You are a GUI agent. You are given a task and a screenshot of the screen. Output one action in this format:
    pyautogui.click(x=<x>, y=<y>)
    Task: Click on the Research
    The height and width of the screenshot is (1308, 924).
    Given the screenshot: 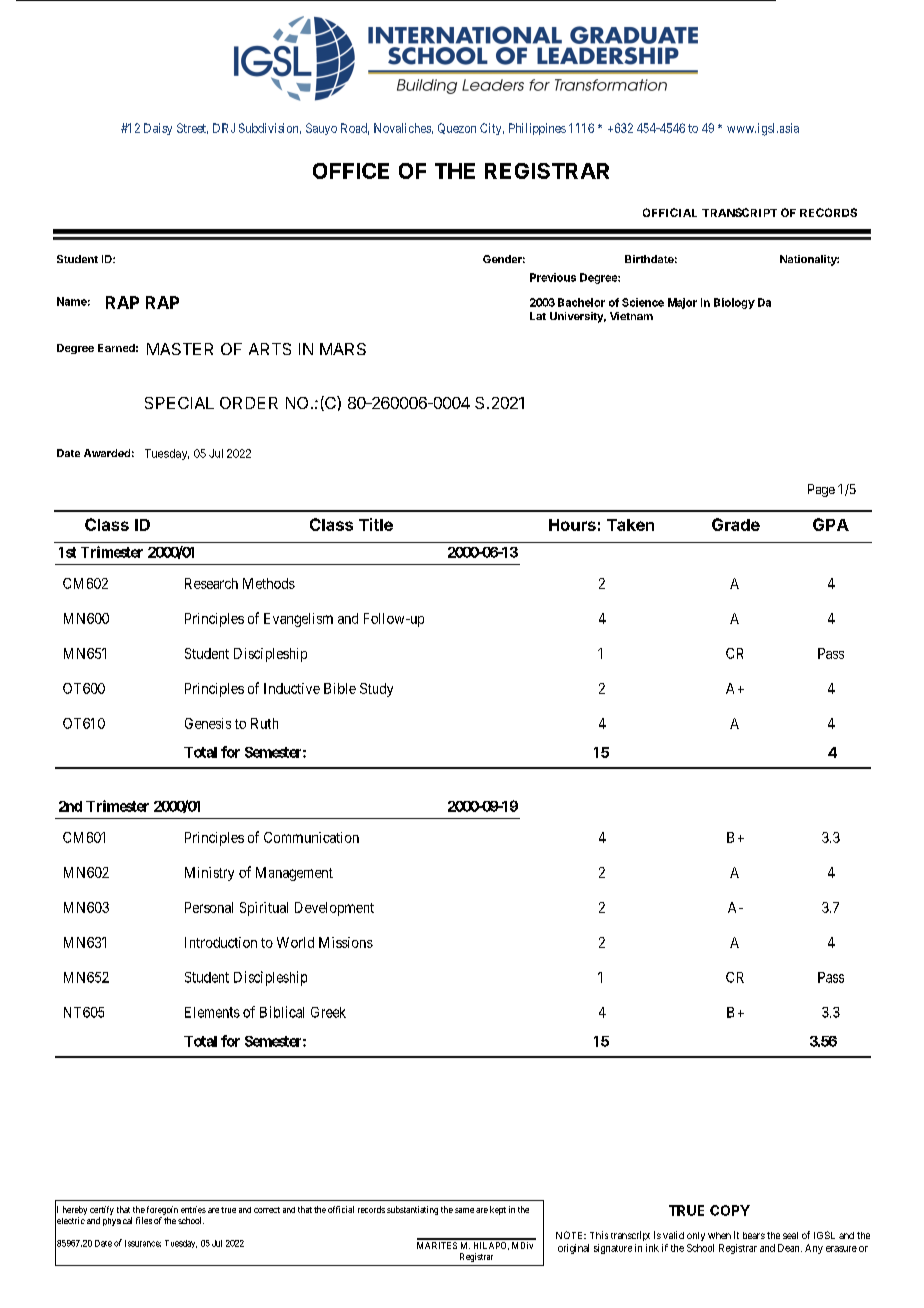 What is the action you would take?
    pyautogui.click(x=211, y=583)
